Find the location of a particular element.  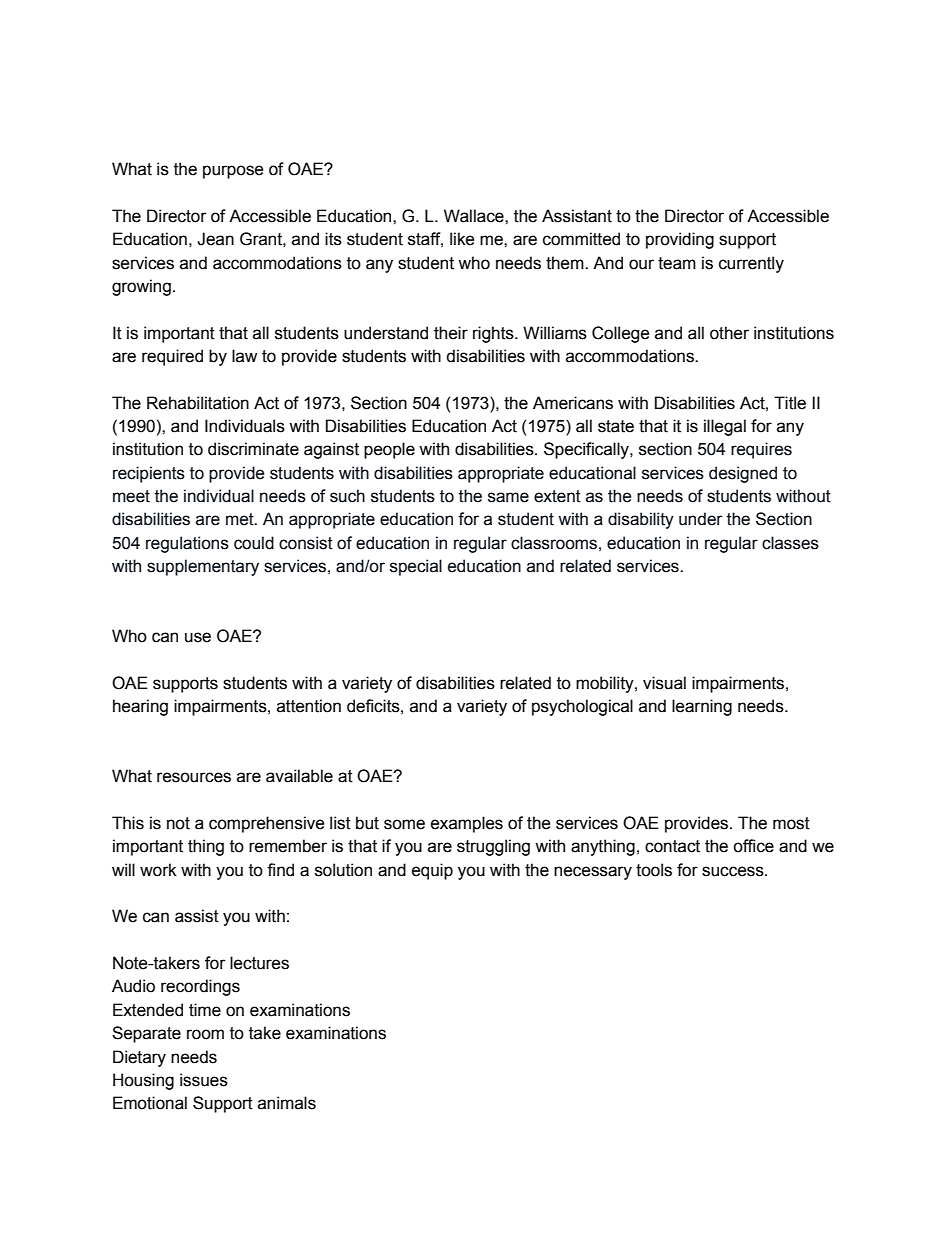

people is located at coordinates (389, 450).
